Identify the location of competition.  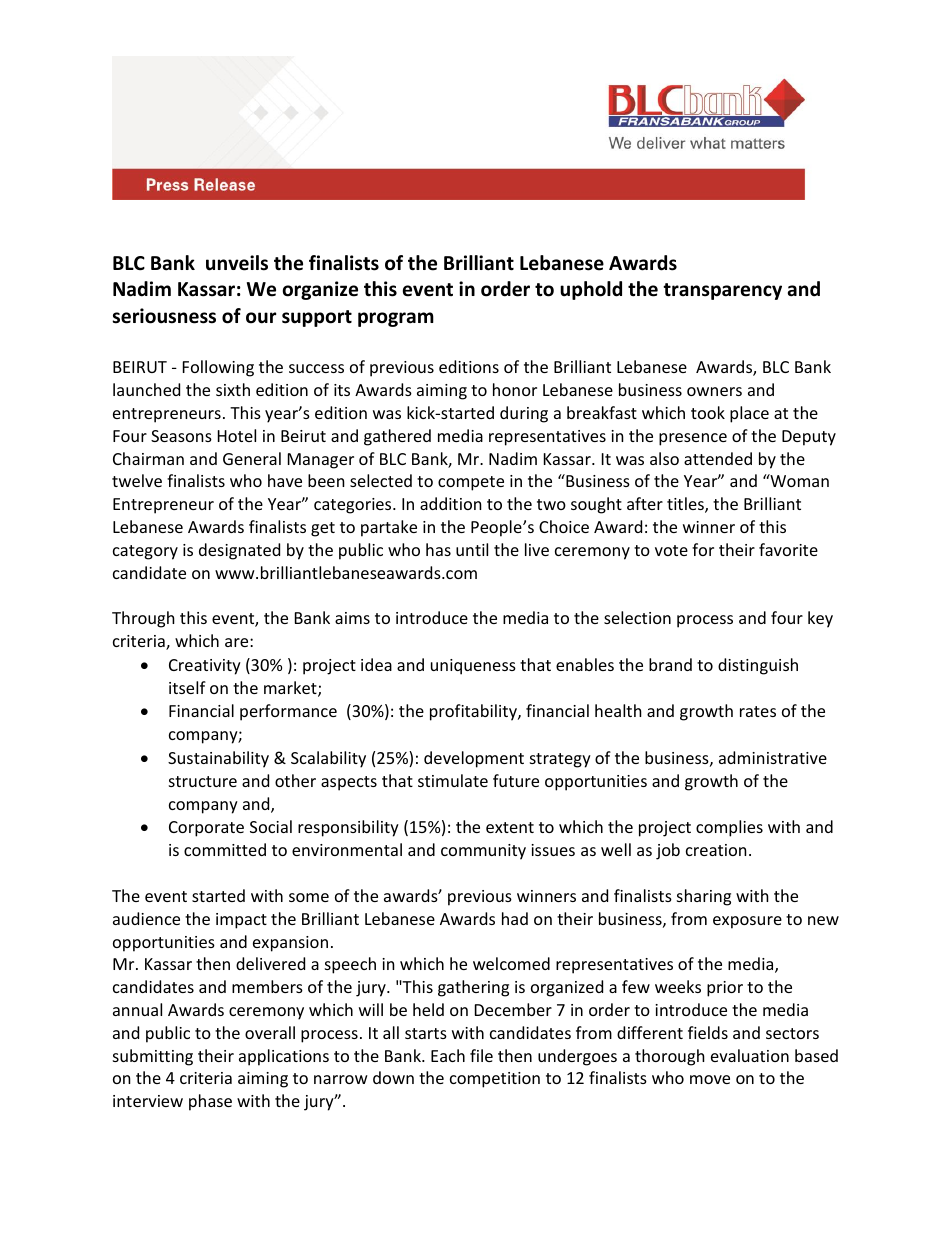
(495, 1080).
